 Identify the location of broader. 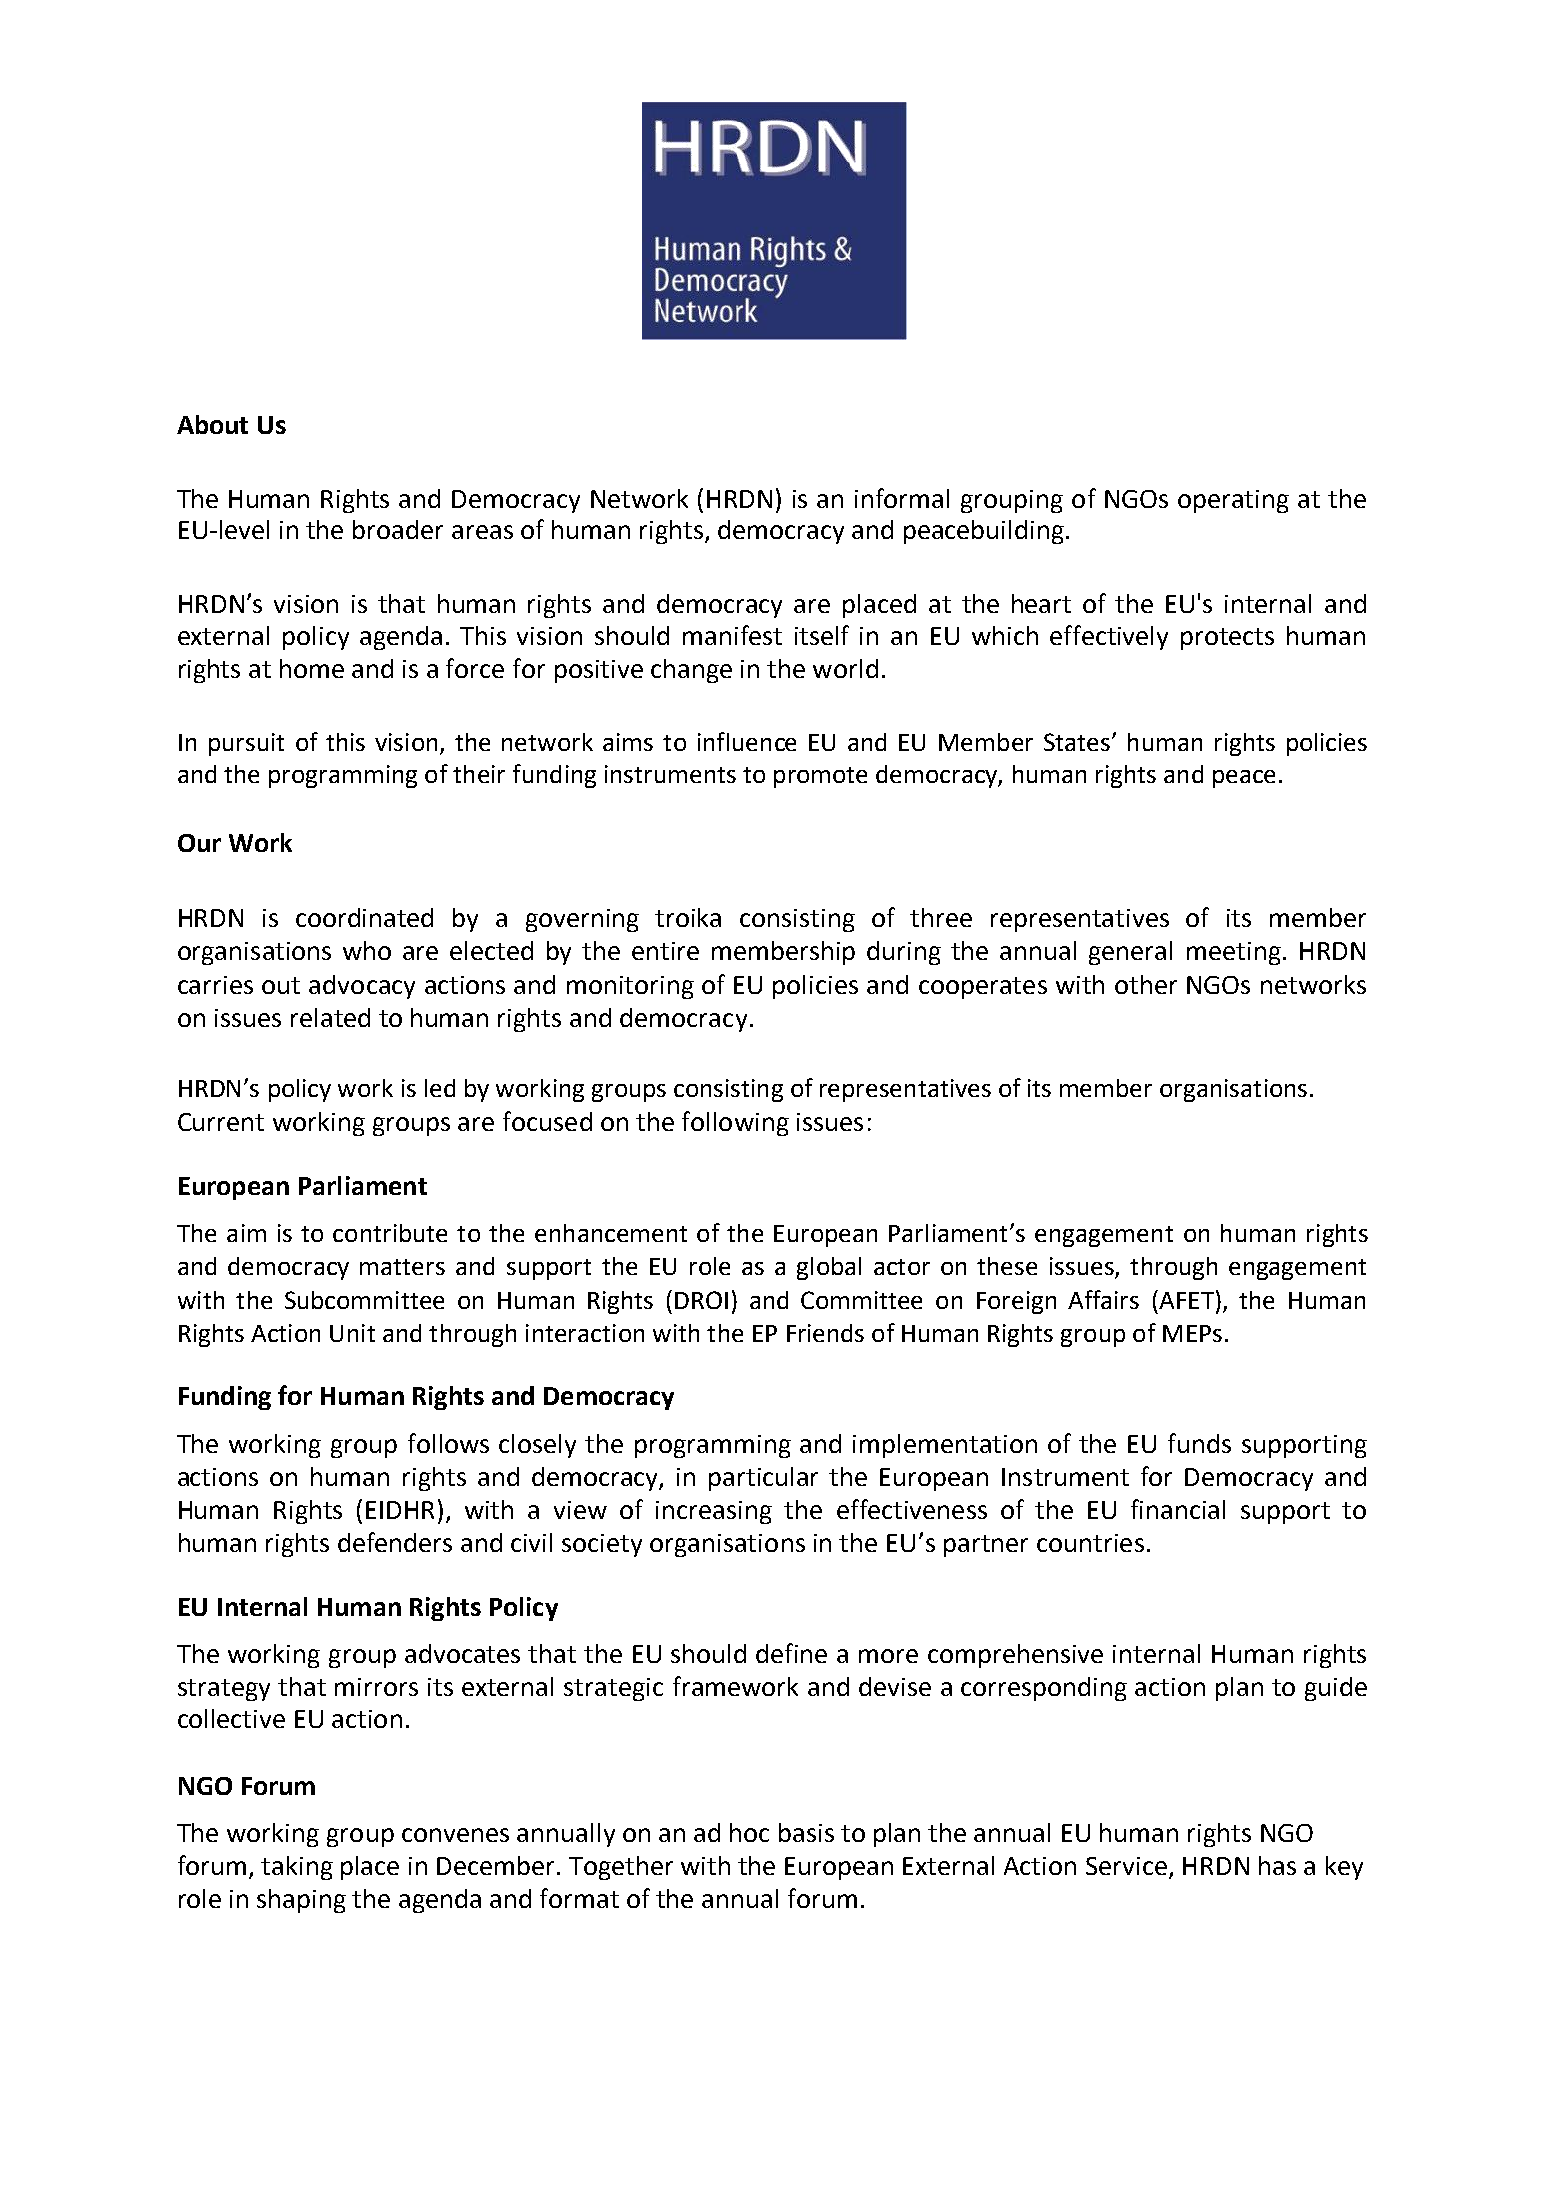
(398, 529).
